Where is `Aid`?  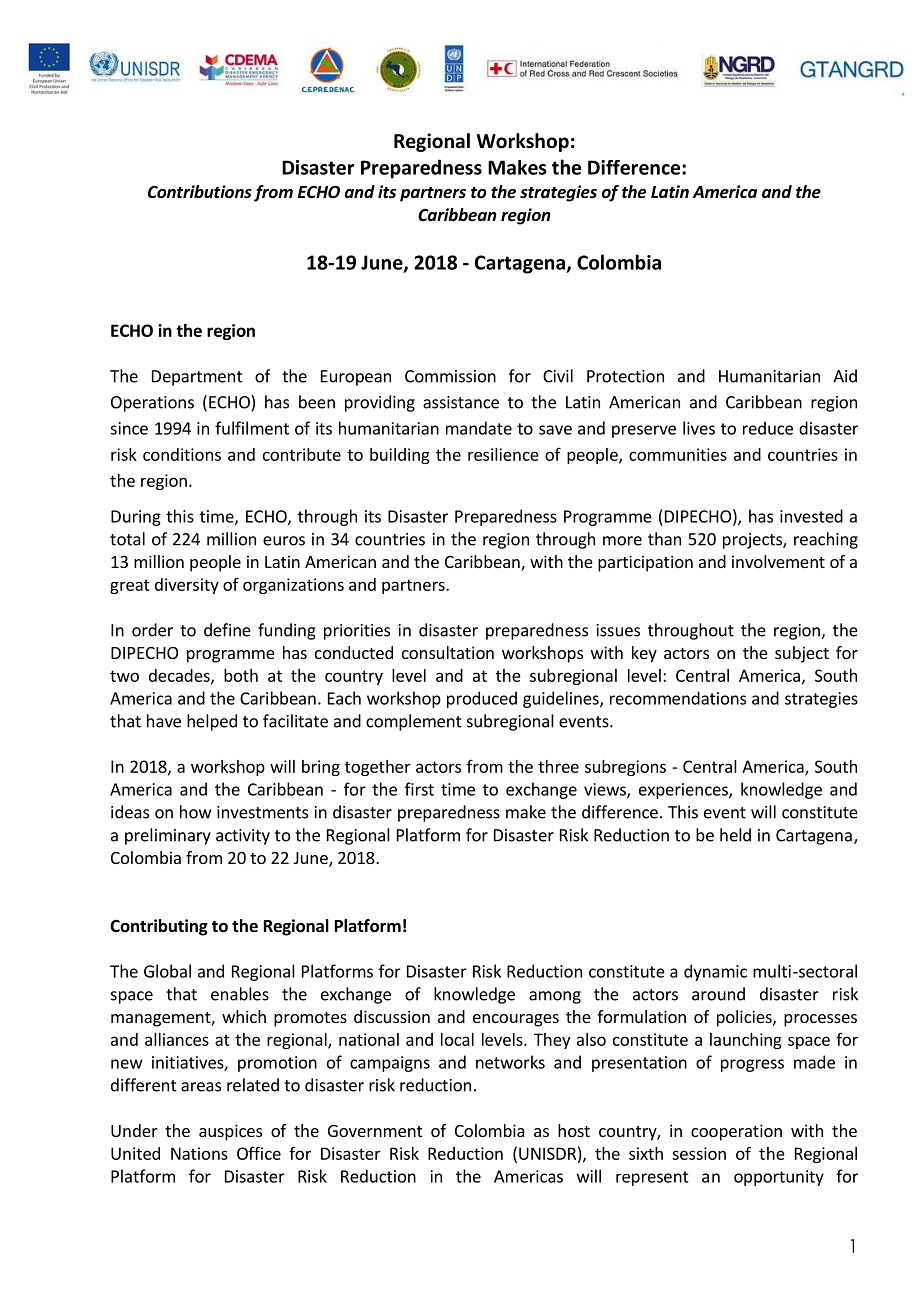
Aid is located at coordinates (845, 376).
